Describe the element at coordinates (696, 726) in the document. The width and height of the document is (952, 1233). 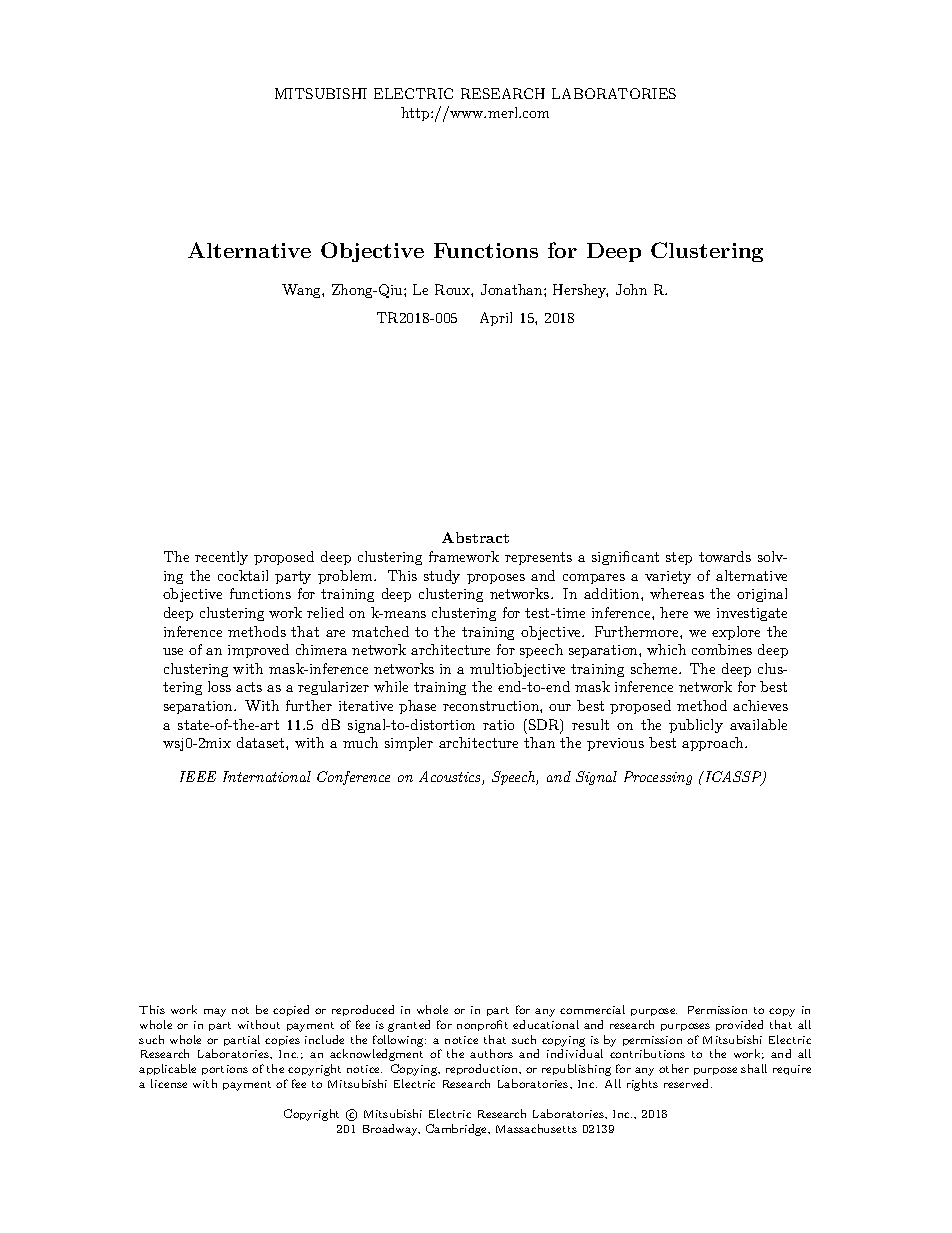
I see `publicly` at that location.
